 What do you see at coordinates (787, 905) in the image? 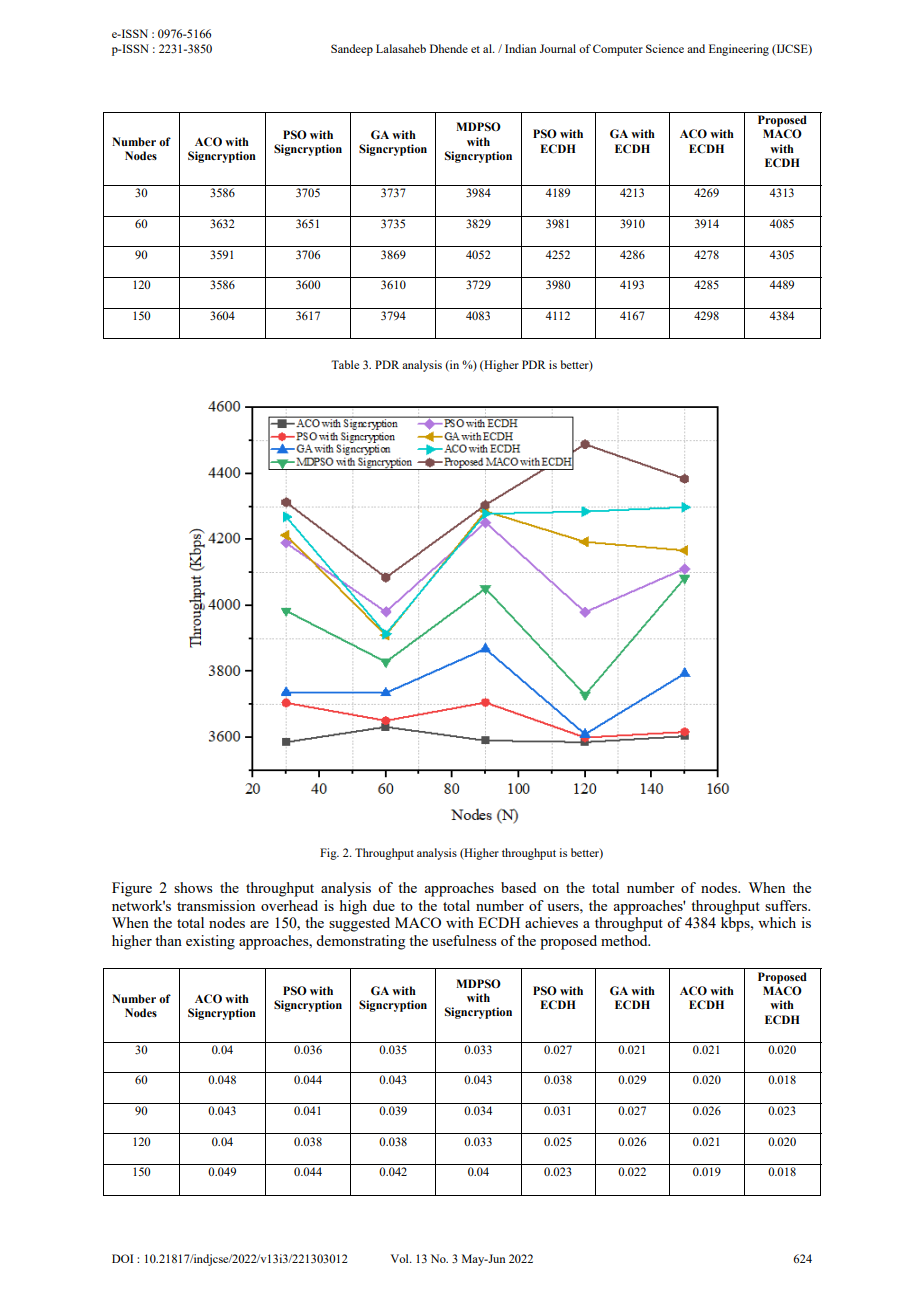
I see `suffers` at bounding box center [787, 905].
